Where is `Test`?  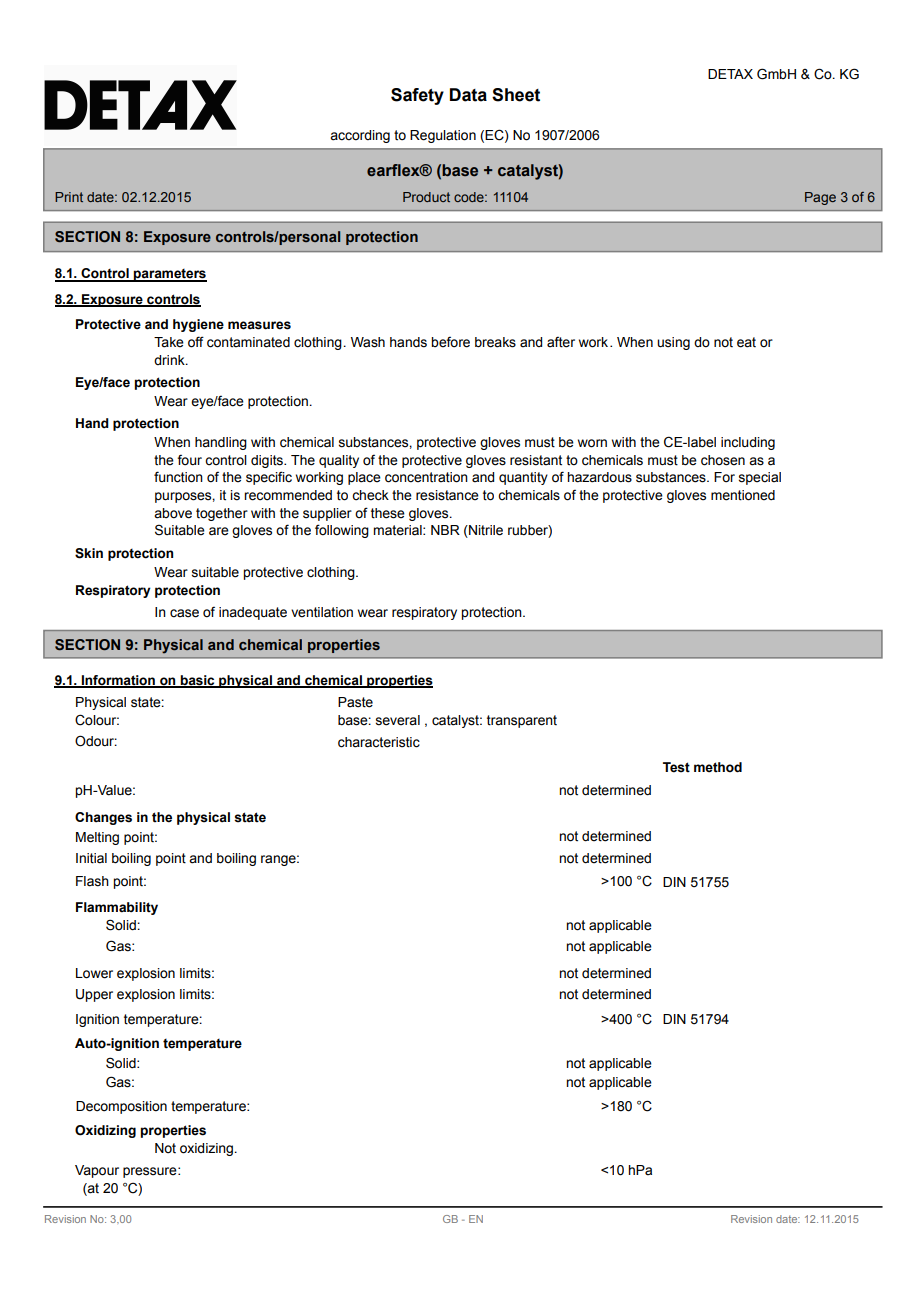
Test is located at coordinates (676, 767).
